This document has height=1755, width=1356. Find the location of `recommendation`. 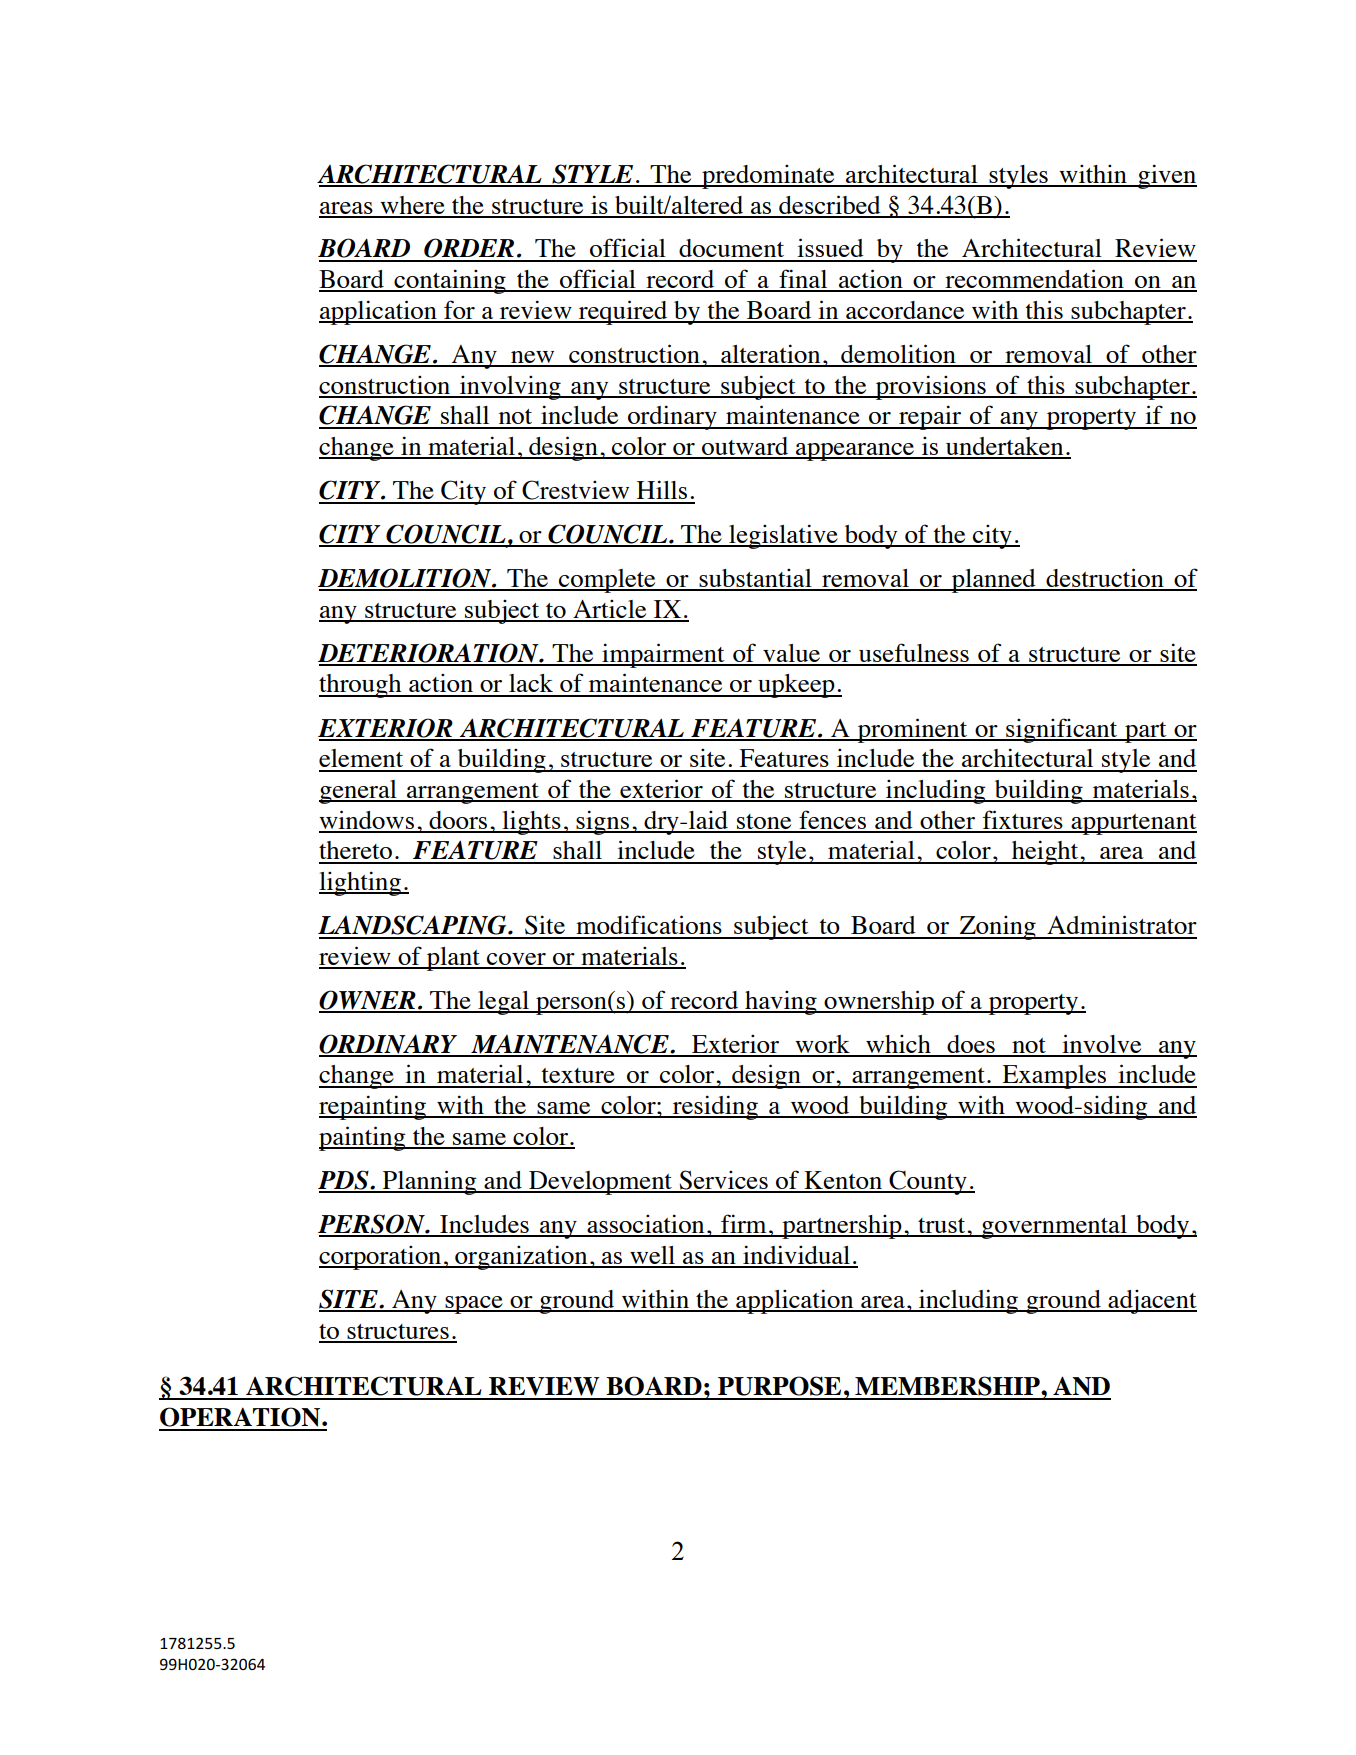

recommendation is located at coordinates (1034, 280).
